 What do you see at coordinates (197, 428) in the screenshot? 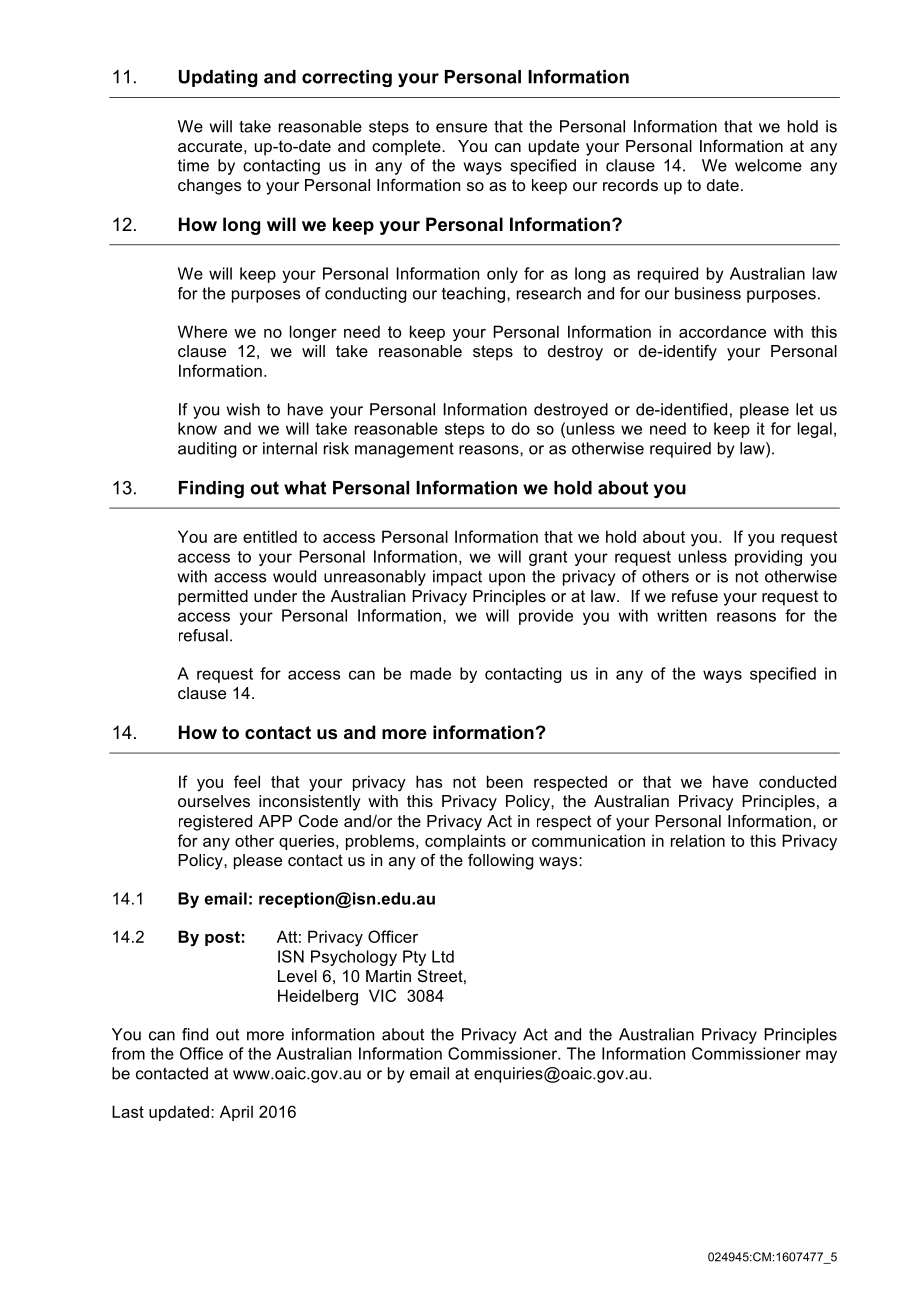
I see `know` at bounding box center [197, 428].
